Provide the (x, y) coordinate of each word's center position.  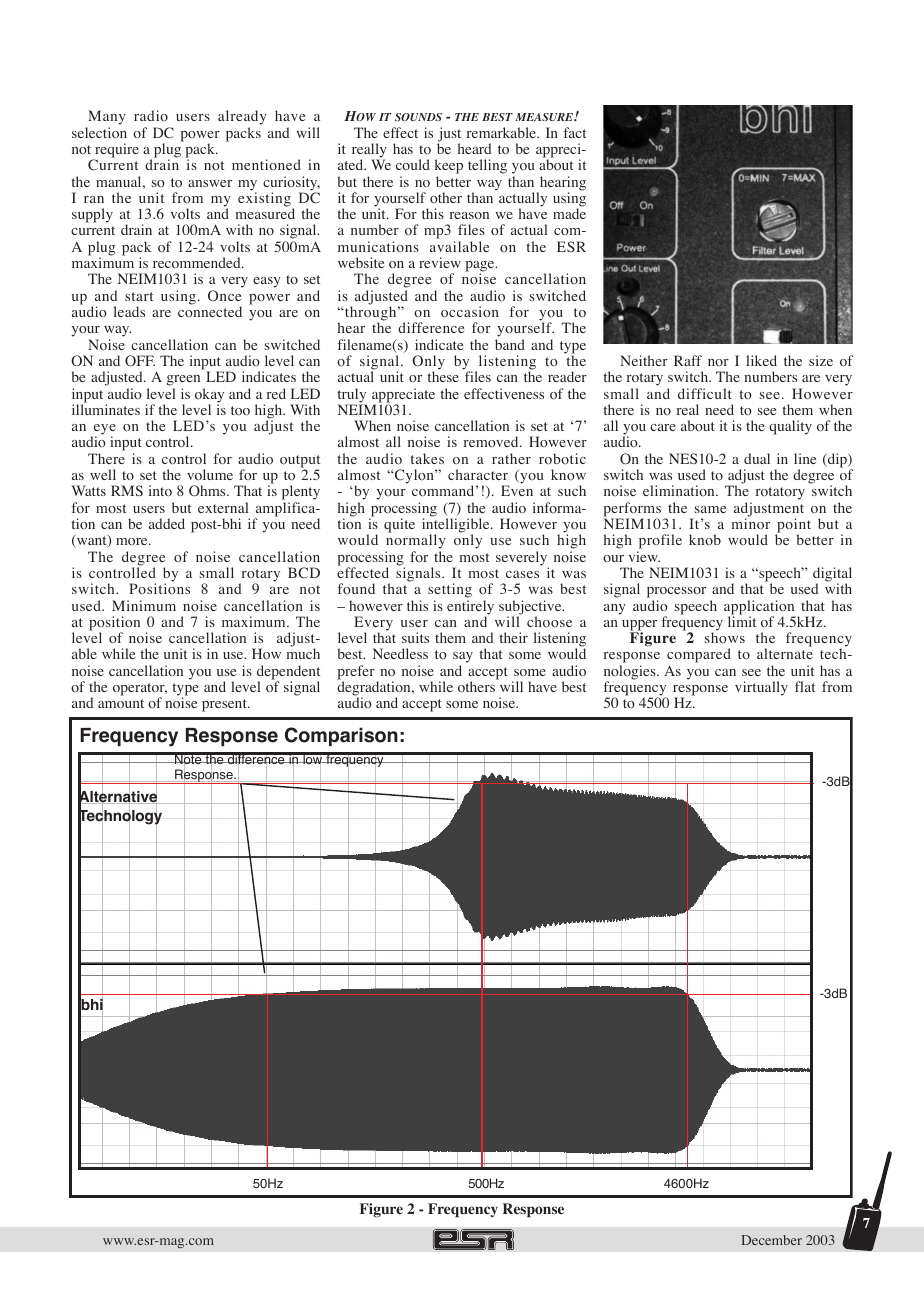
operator (140, 690)
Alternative (119, 797)
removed (492, 441)
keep (449, 168)
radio (151, 115)
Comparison (341, 736)
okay (209, 396)
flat (805, 686)
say (463, 659)
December (772, 1240)
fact (574, 132)
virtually (761, 688)
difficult (705, 393)
